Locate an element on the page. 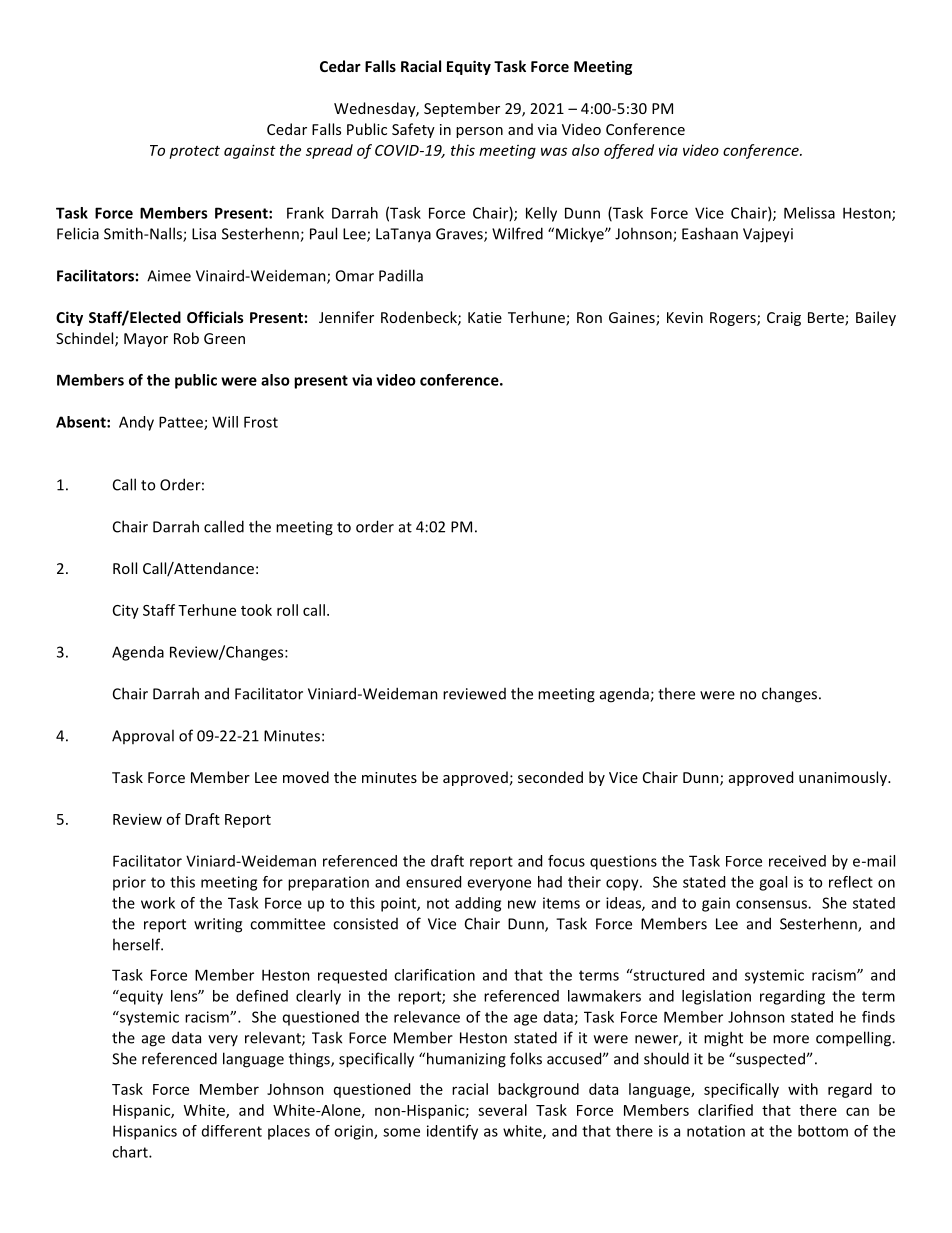 This page has width=952, height=1233. took is located at coordinates (256, 610).
